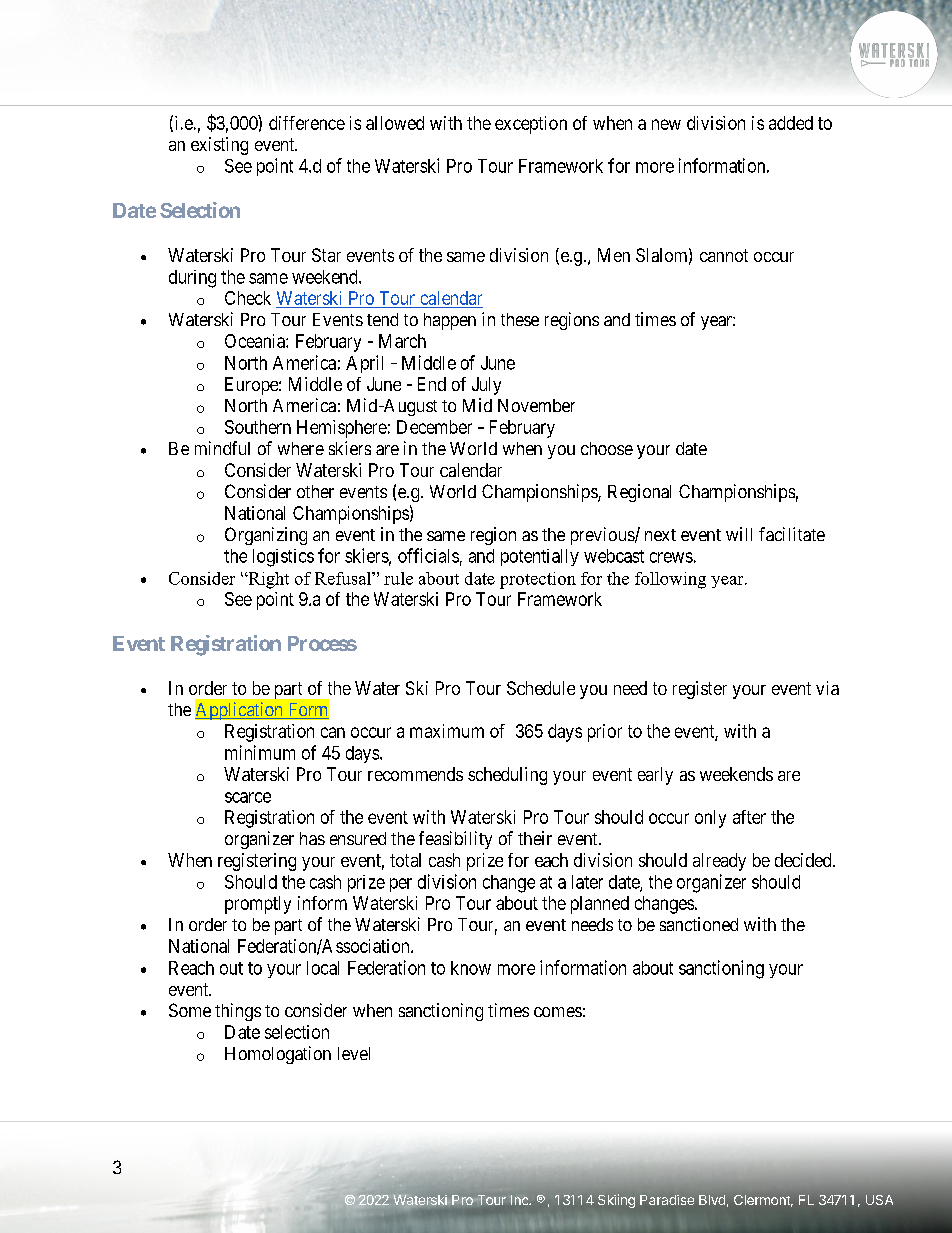 The width and height of the screenshot is (952, 1233). What do you see at coordinates (791, 123) in the screenshot?
I see `added` at bounding box center [791, 123].
